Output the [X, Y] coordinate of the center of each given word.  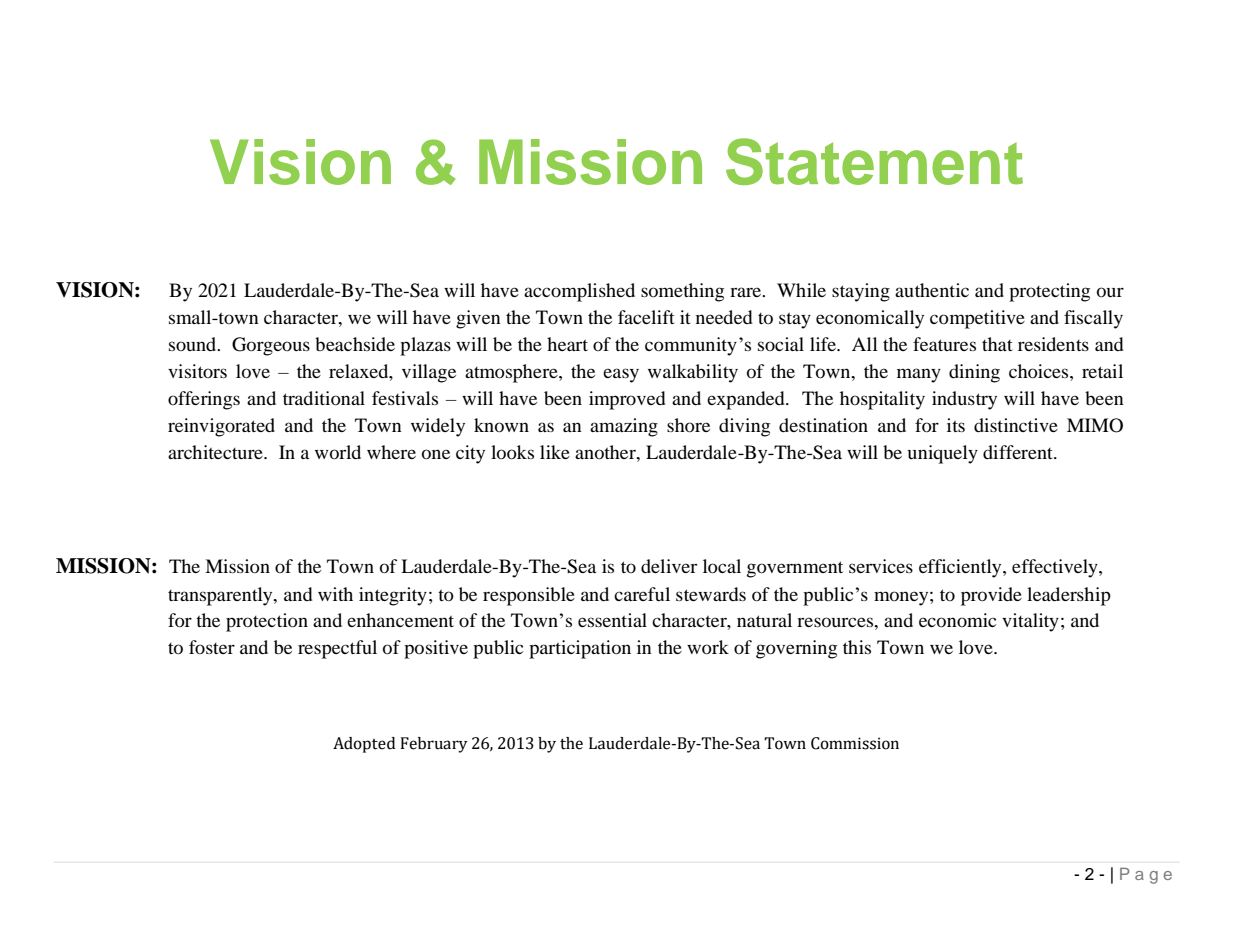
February [434, 745]
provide [991, 596]
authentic [932, 290]
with [335, 594]
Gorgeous [271, 346]
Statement [874, 161]
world [338, 452]
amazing [624, 427]
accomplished [579, 292]
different [1019, 452]
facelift [646, 317]
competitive [977, 319]
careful [642, 594]
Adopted [364, 745]
